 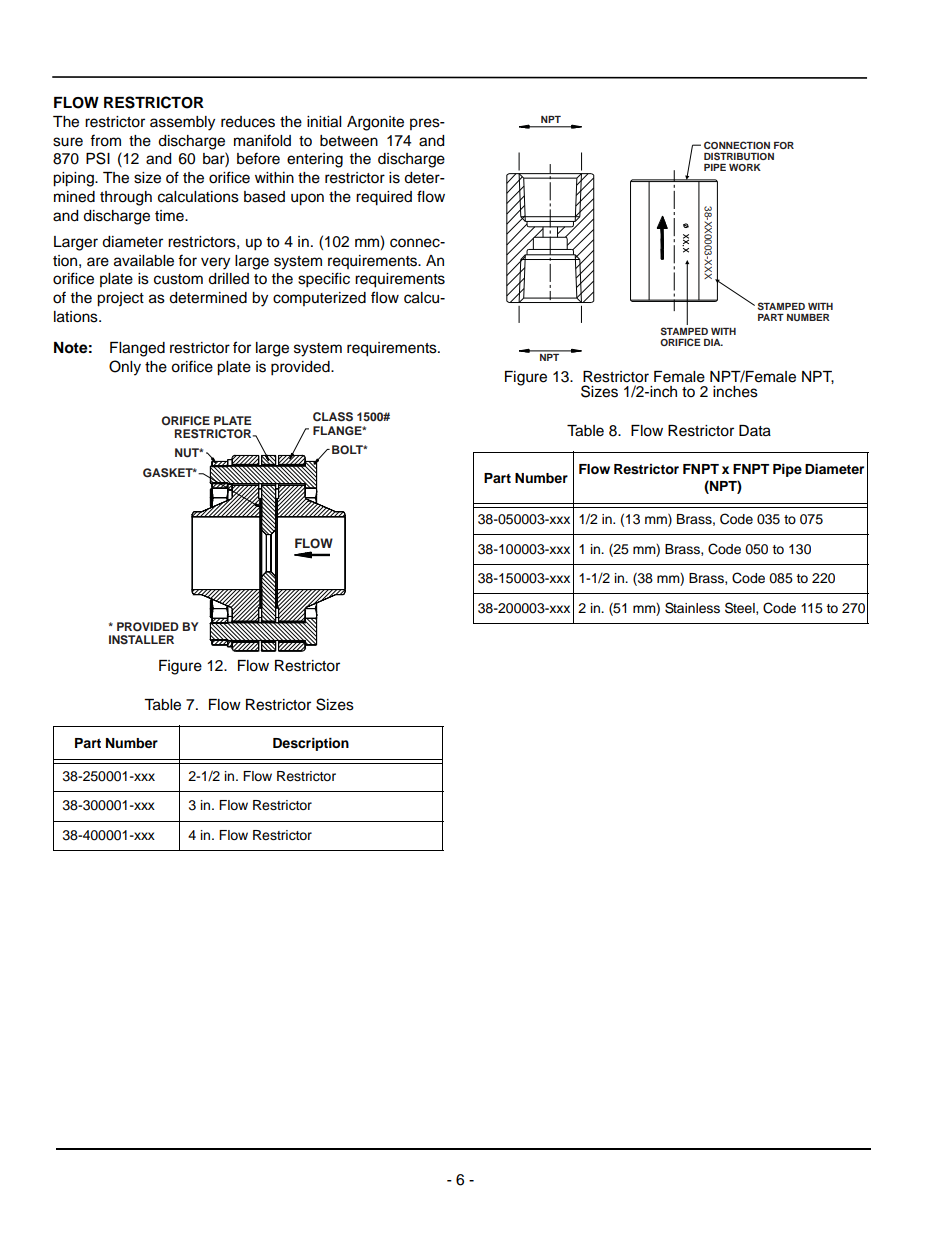 I want to click on Data, so click(x=755, y=431).
